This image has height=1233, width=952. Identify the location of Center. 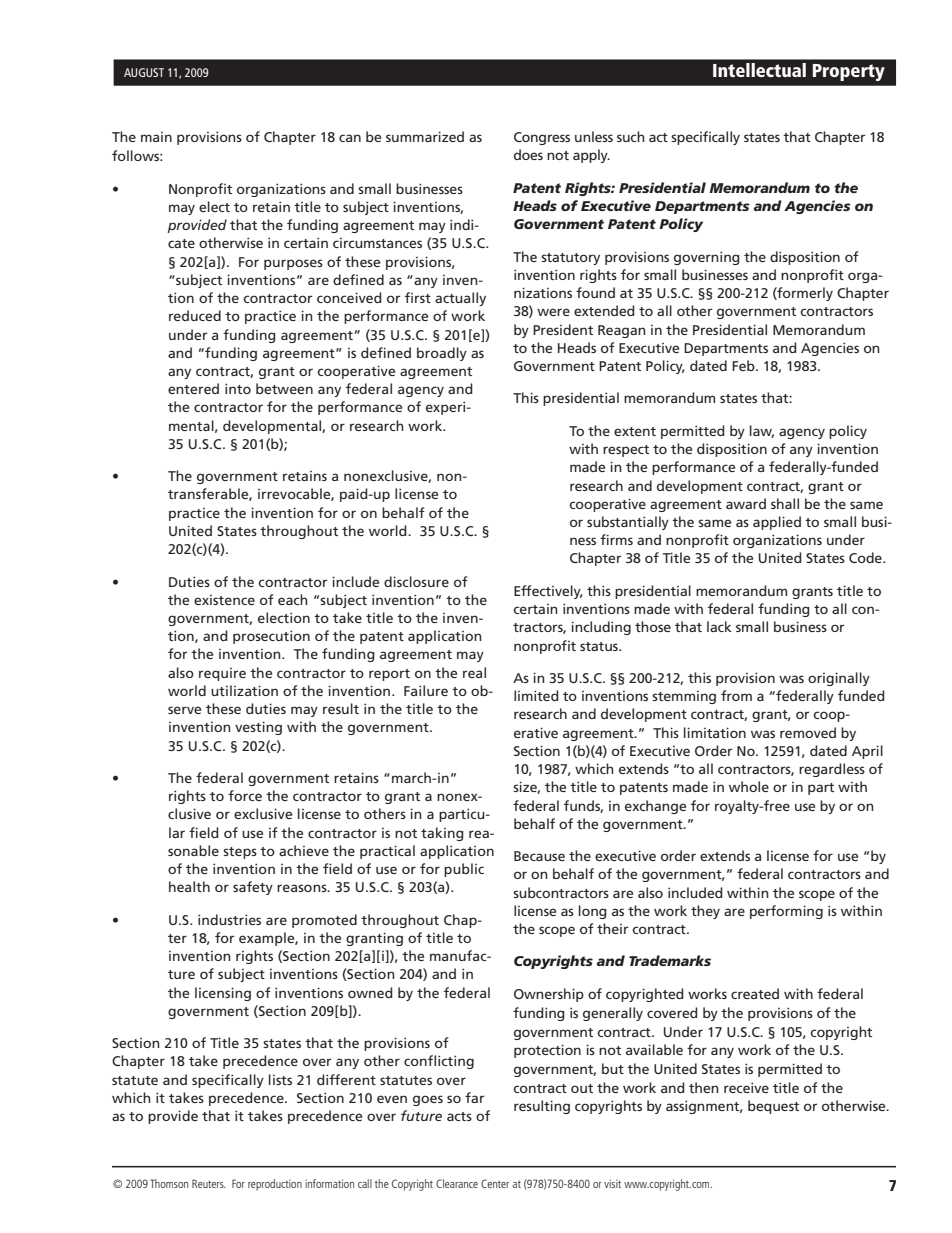
(495, 1183).
